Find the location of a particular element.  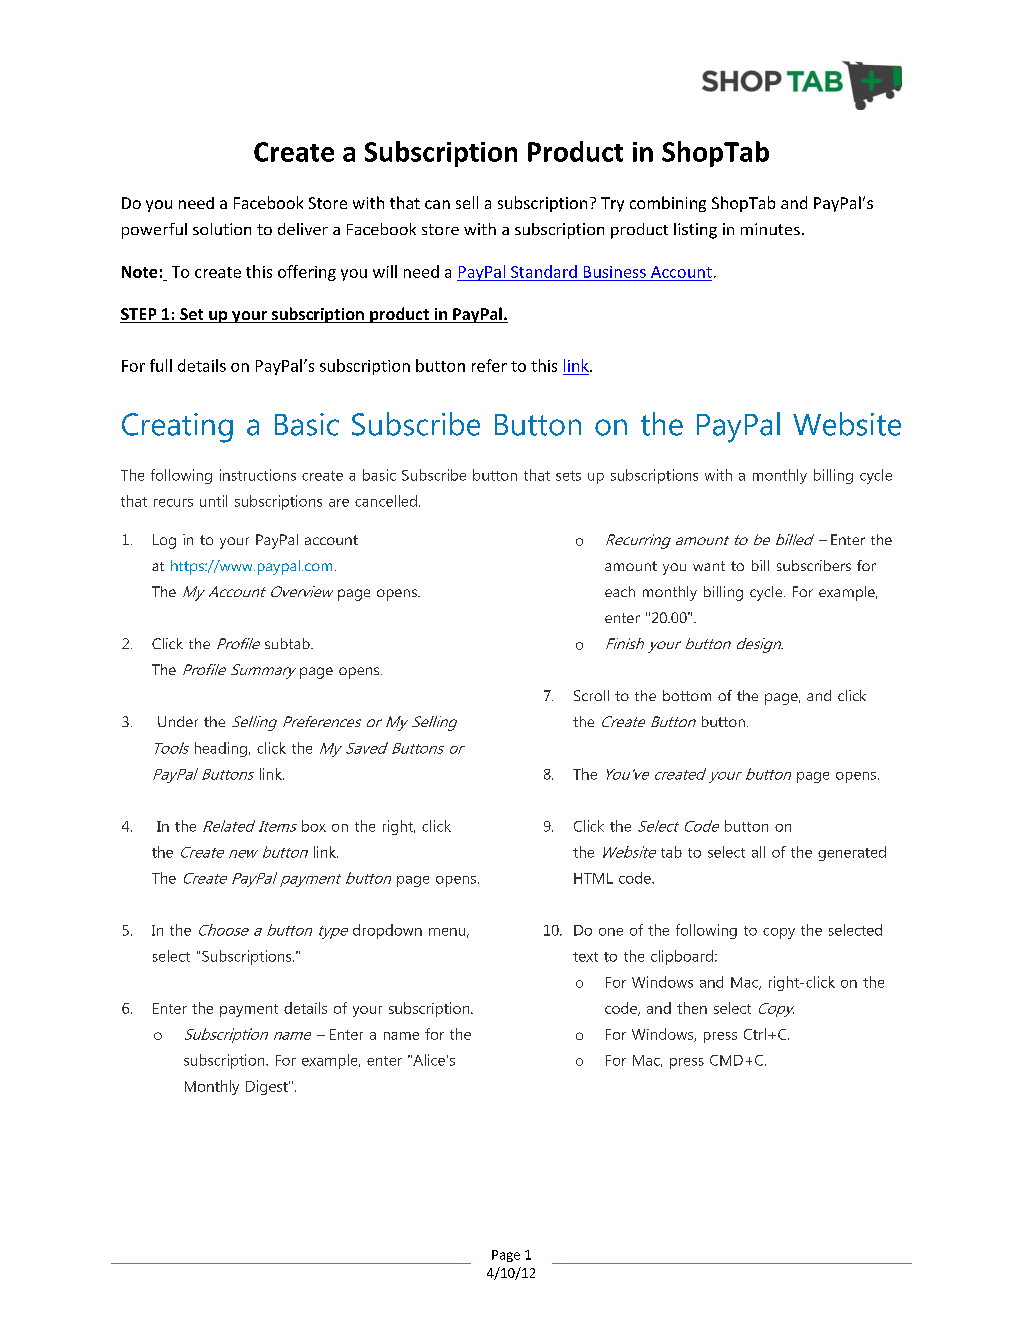

Standard is located at coordinates (544, 271).
